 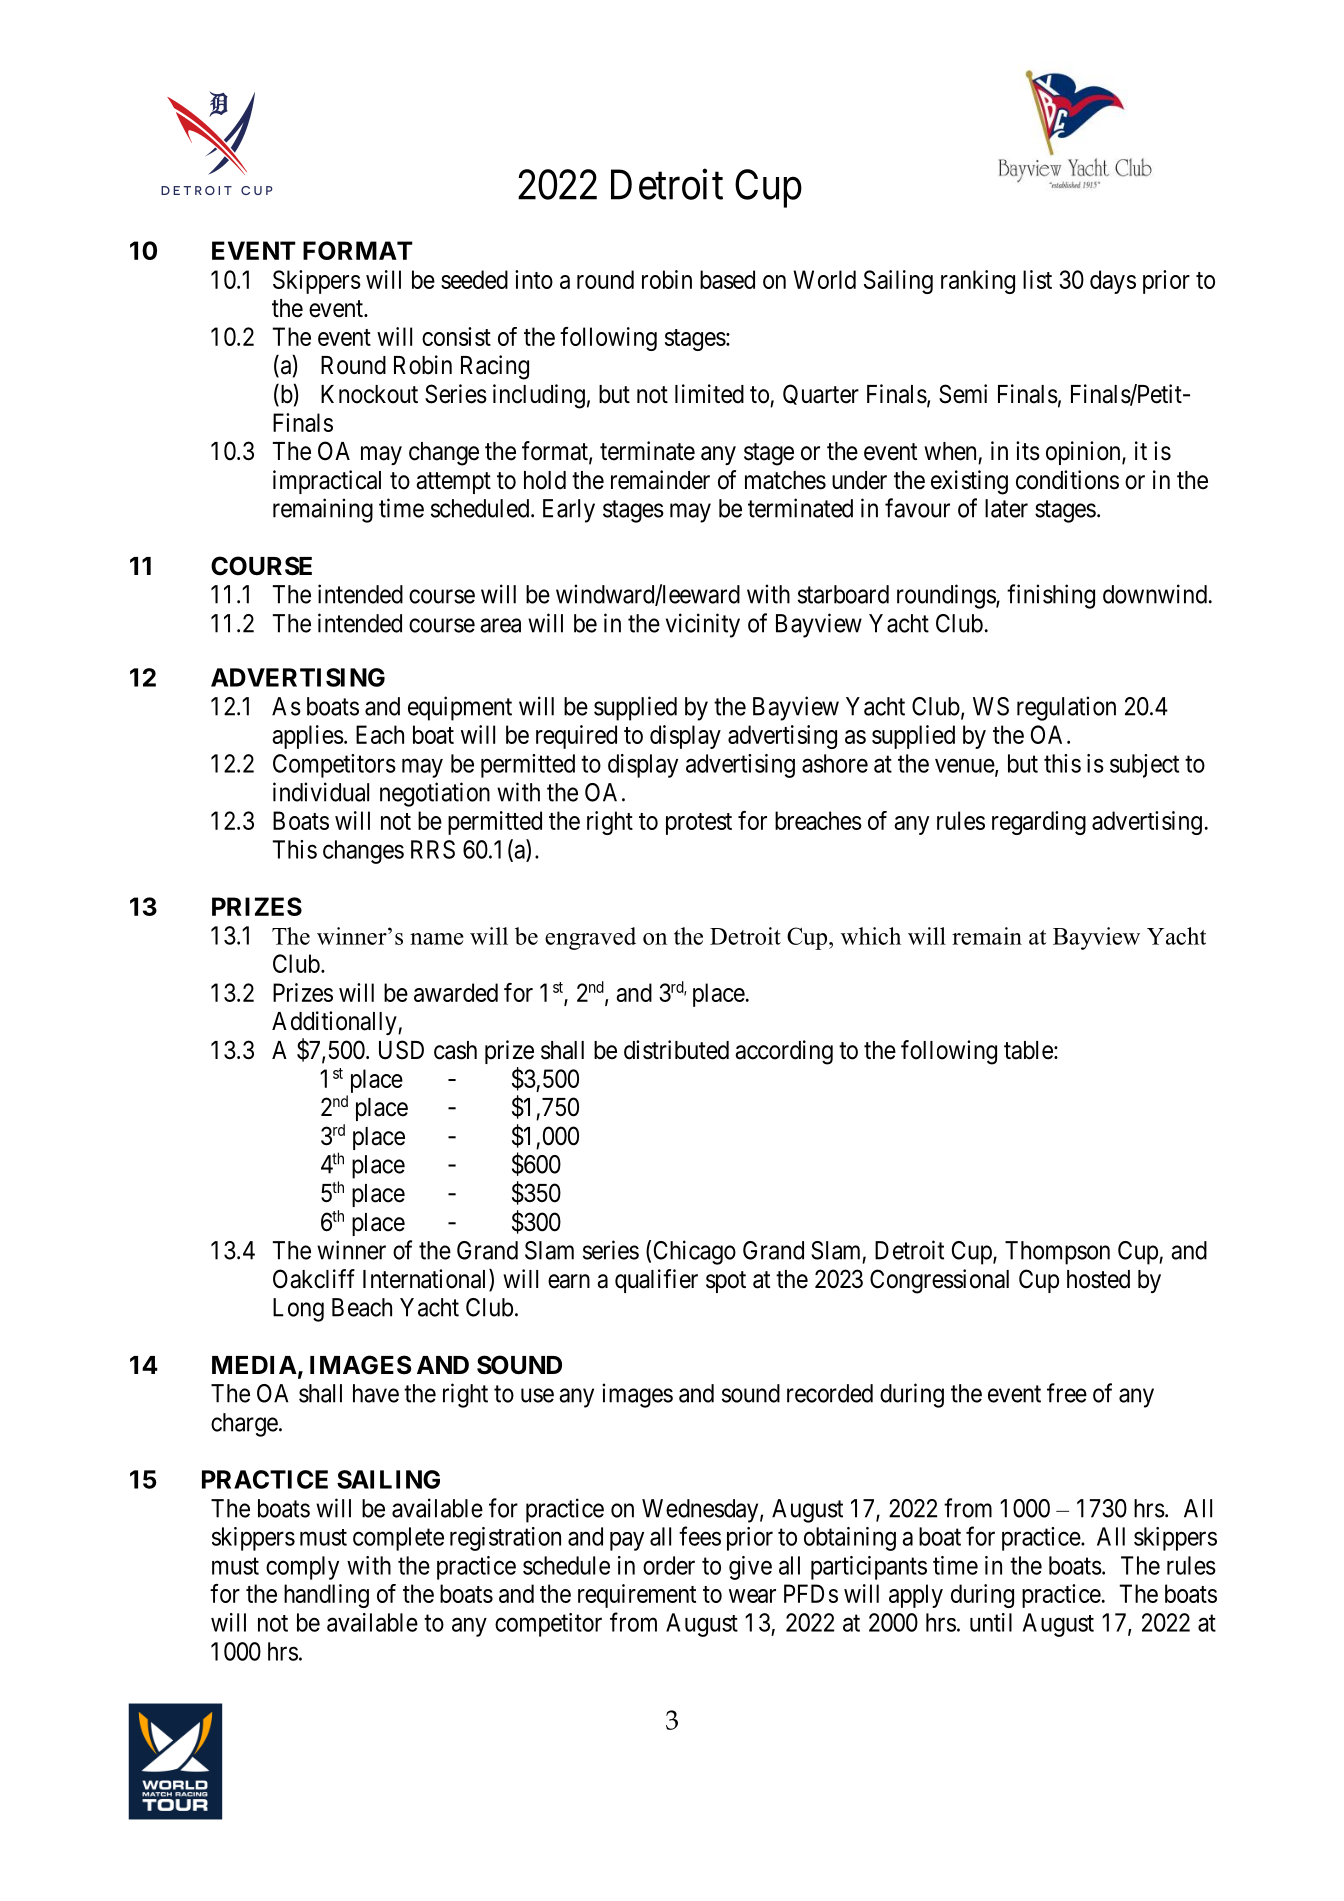 I want to click on protest, so click(x=699, y=824).
